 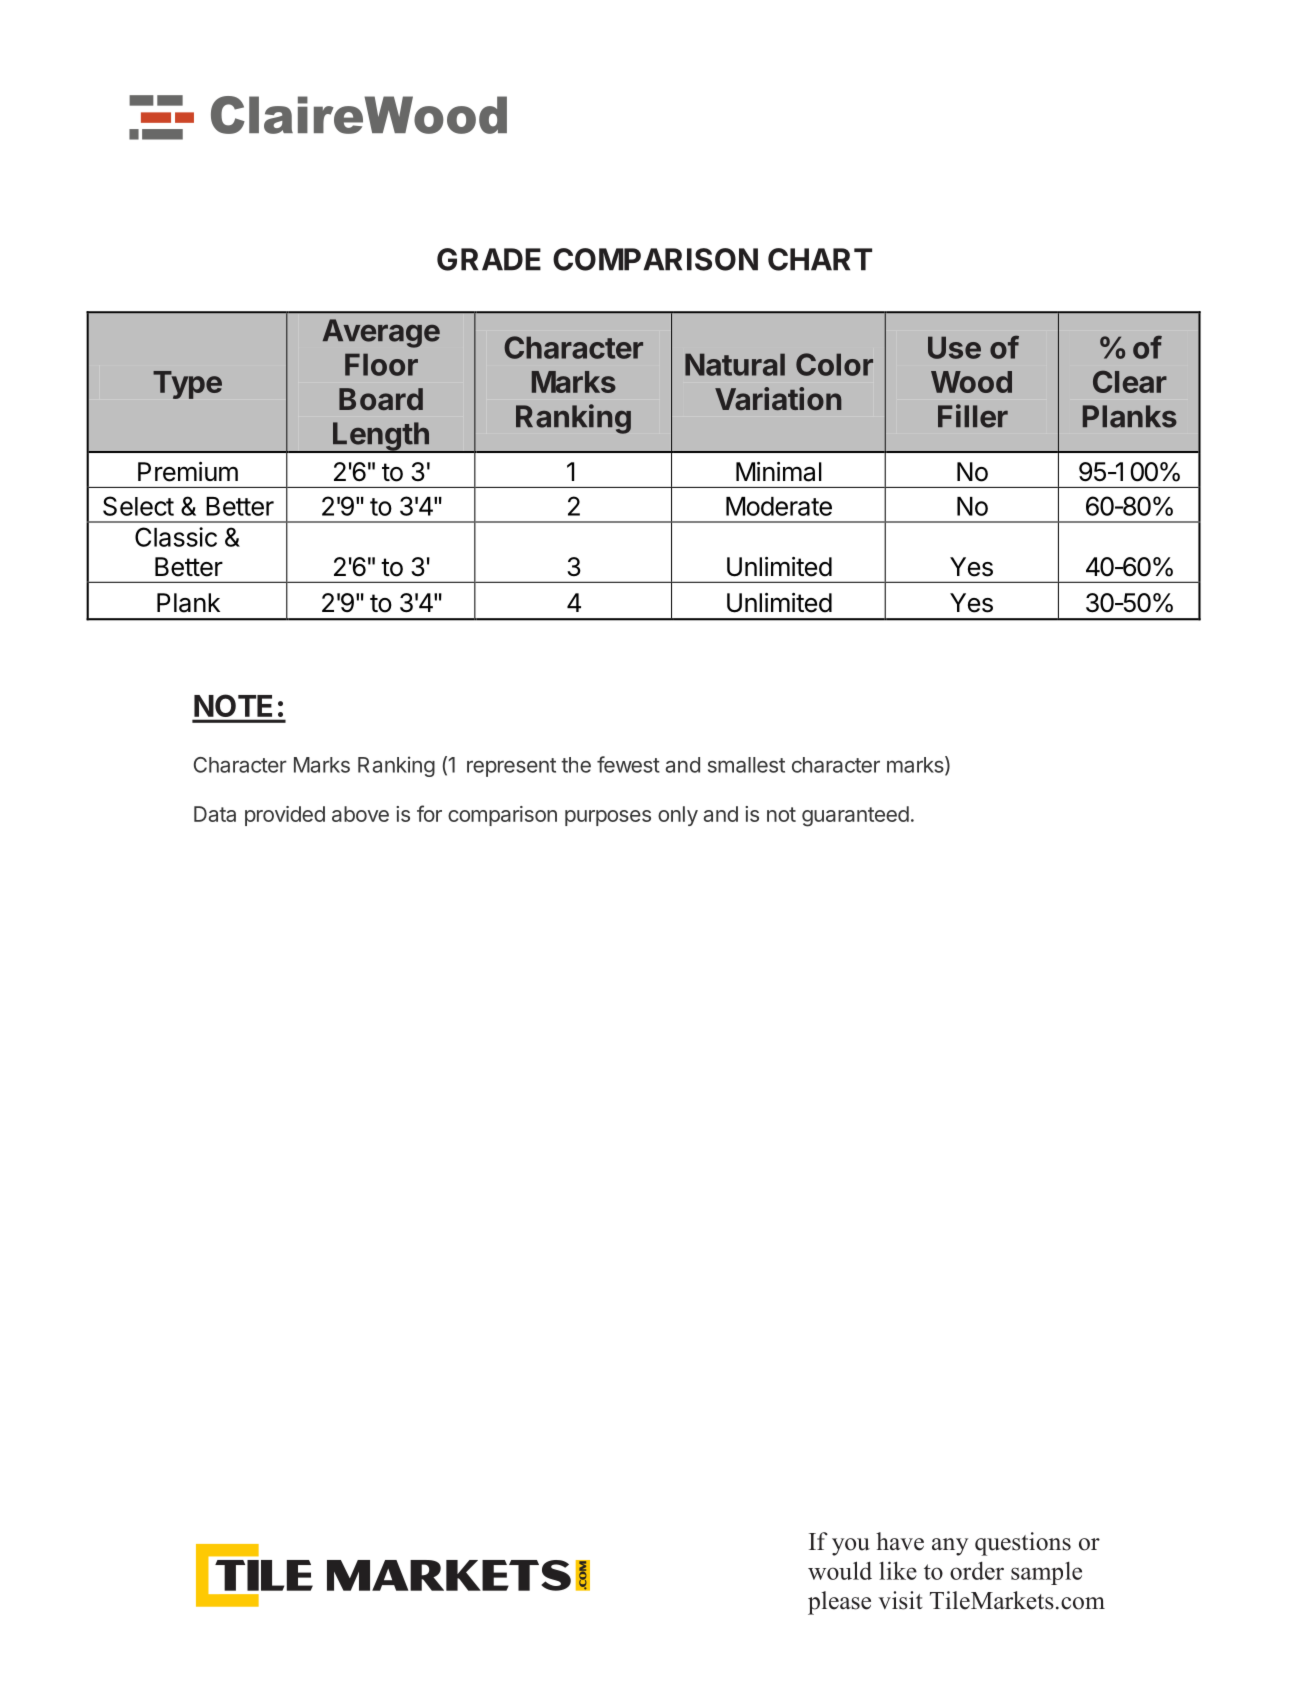 I want to click on Use, so click(x=954, y=347).
